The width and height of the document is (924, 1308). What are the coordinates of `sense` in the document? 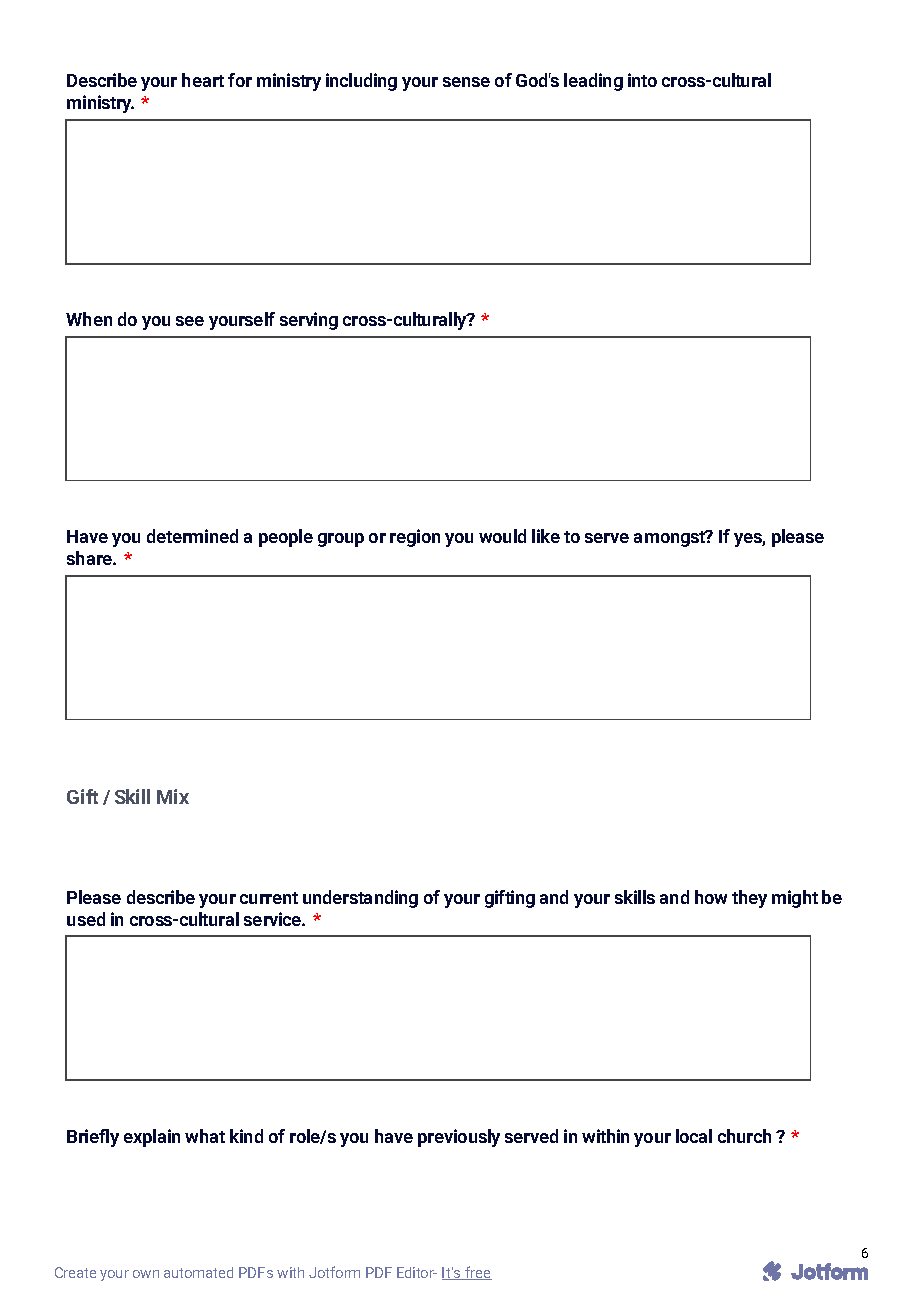 It's located at (466, 82).
